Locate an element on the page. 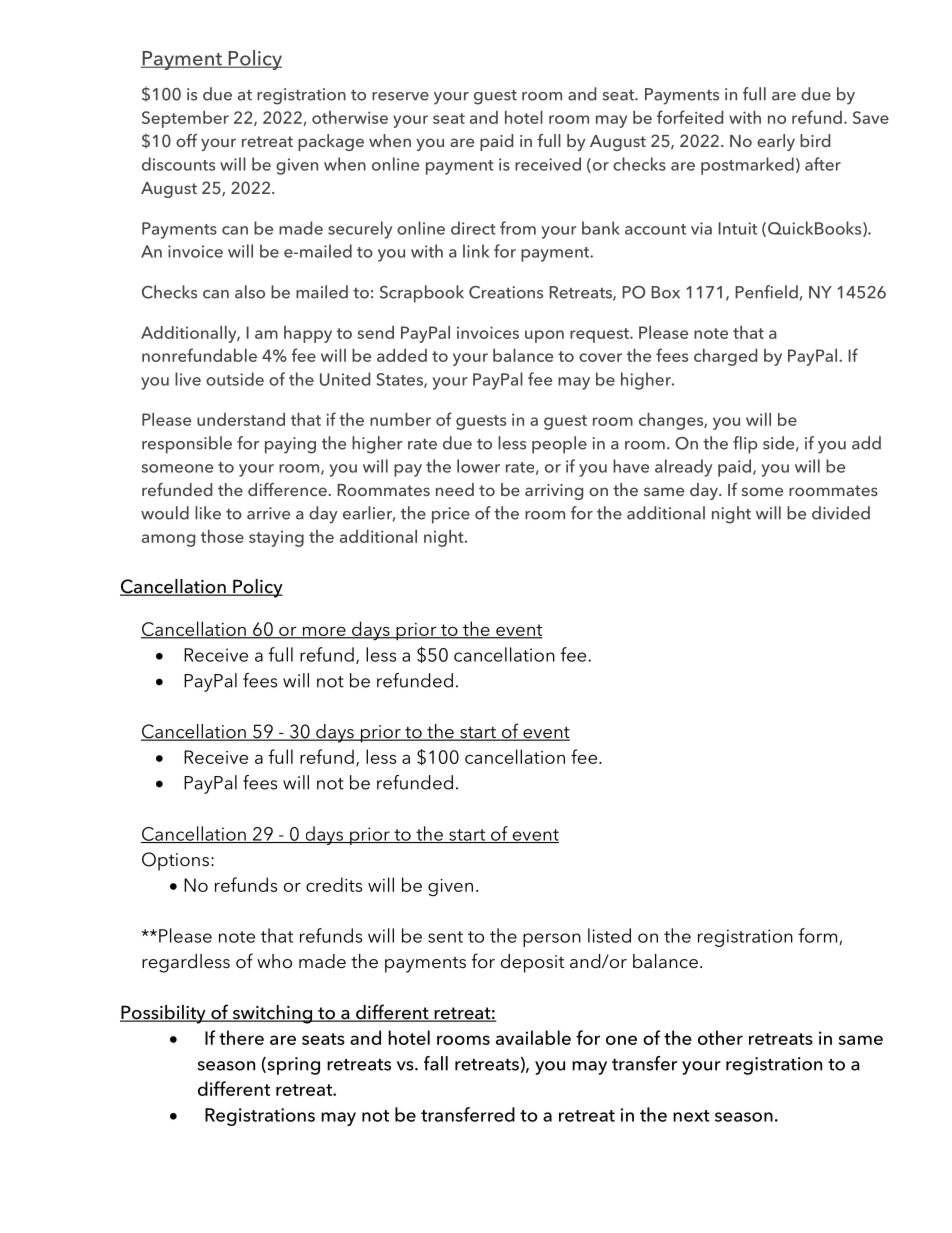 This page has height=1233, width=952. early is located at coordinates (776, 142).
